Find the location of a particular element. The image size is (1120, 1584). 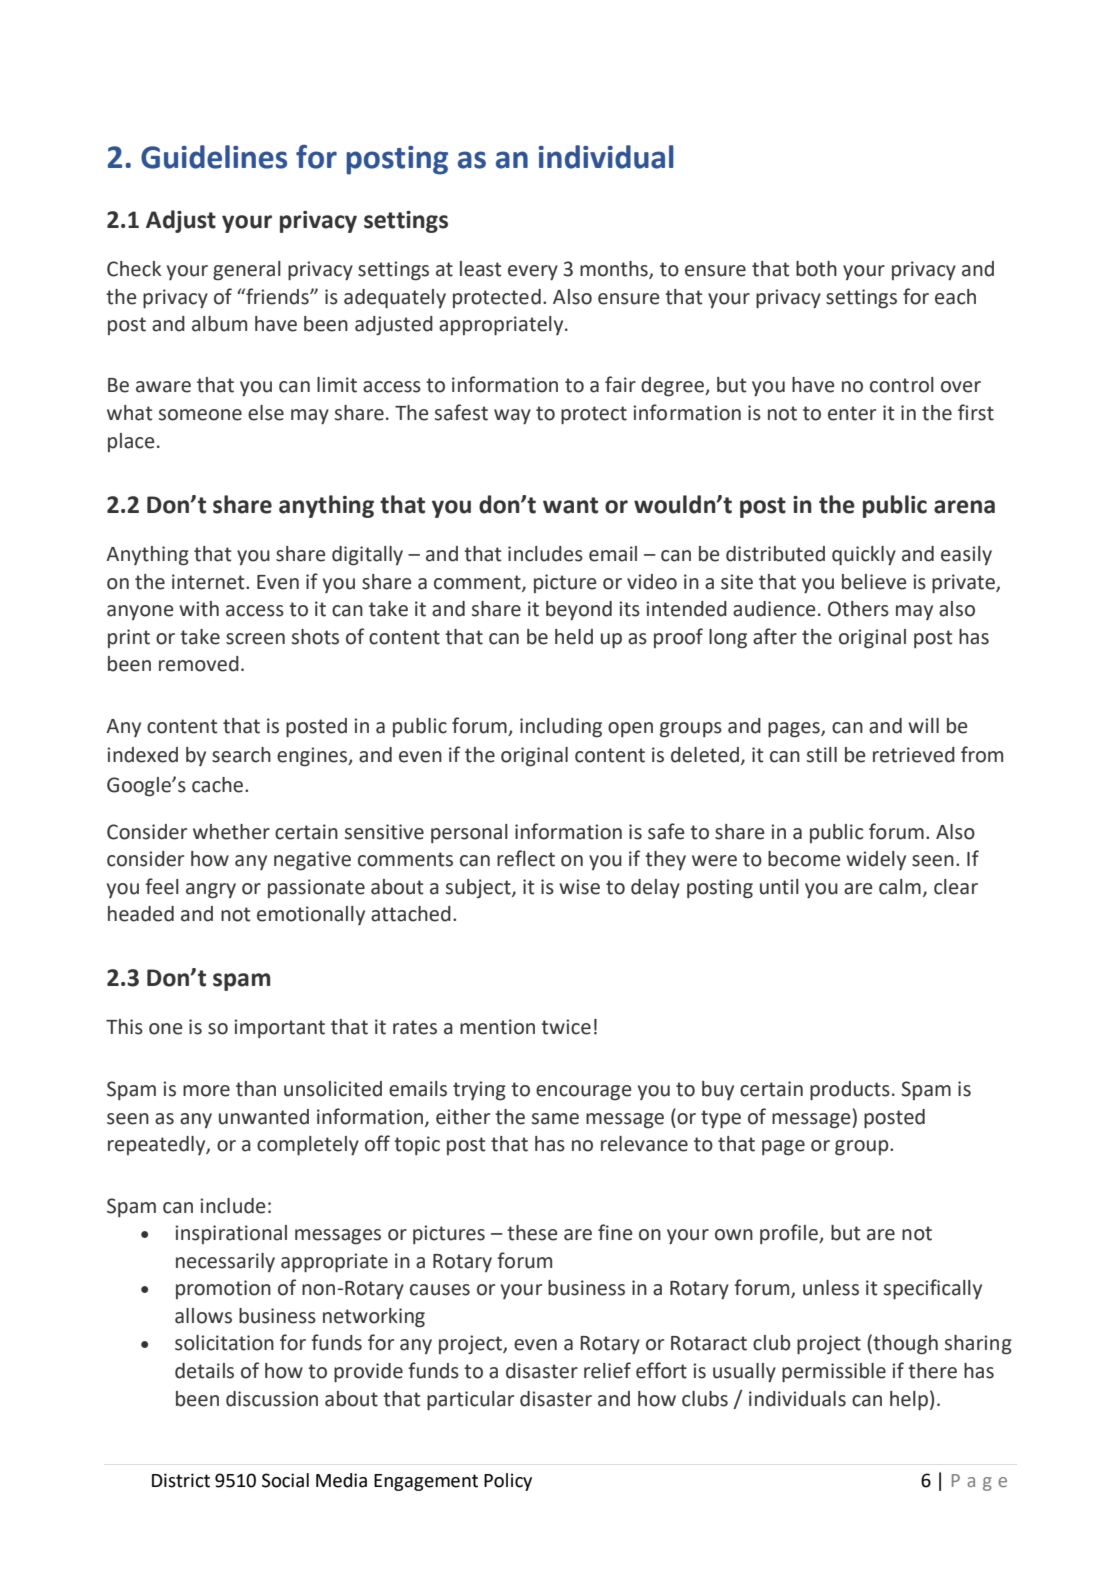

every is located at coordinates (533, 272).
